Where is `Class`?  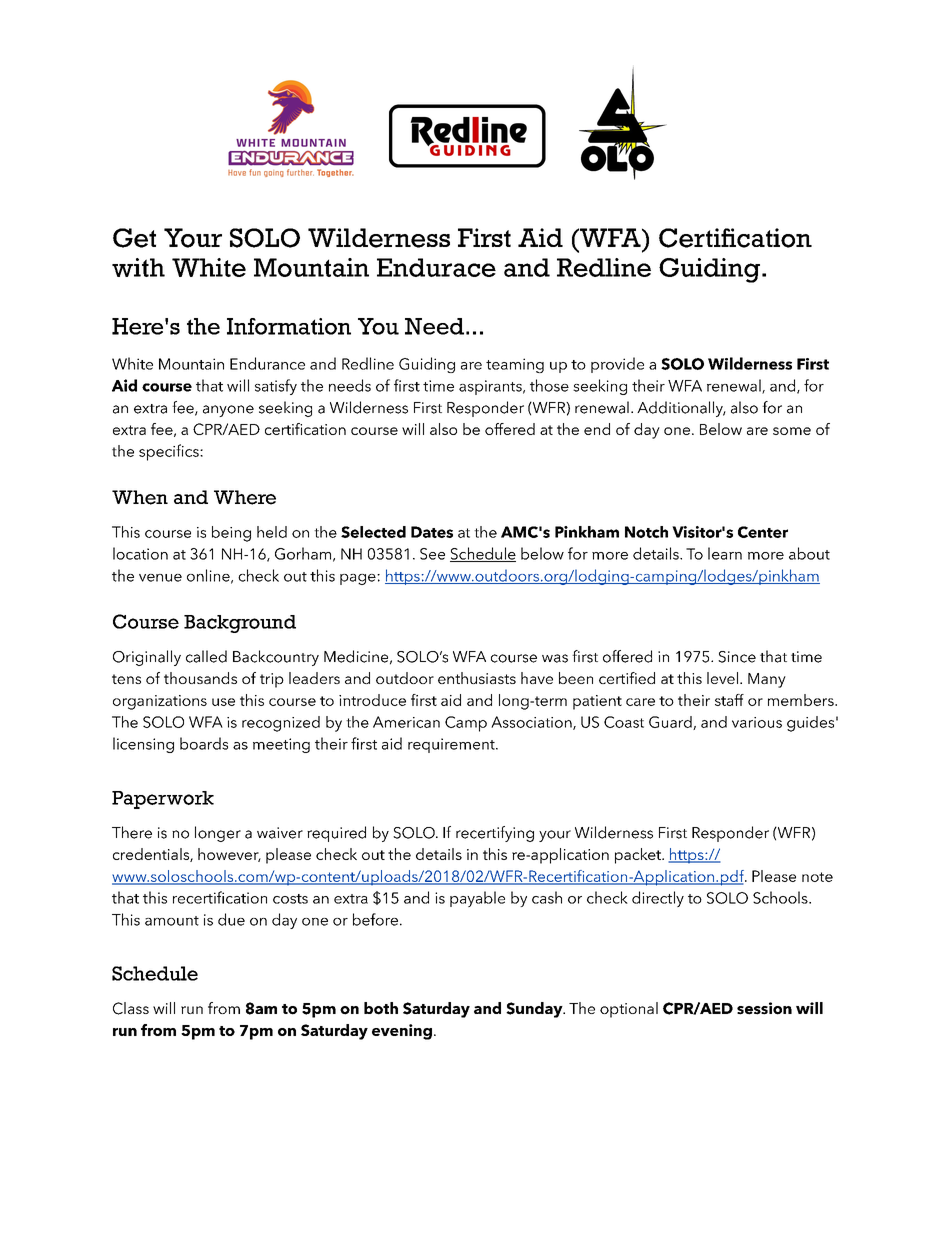
Class is located at coordinates (131, 1008).
